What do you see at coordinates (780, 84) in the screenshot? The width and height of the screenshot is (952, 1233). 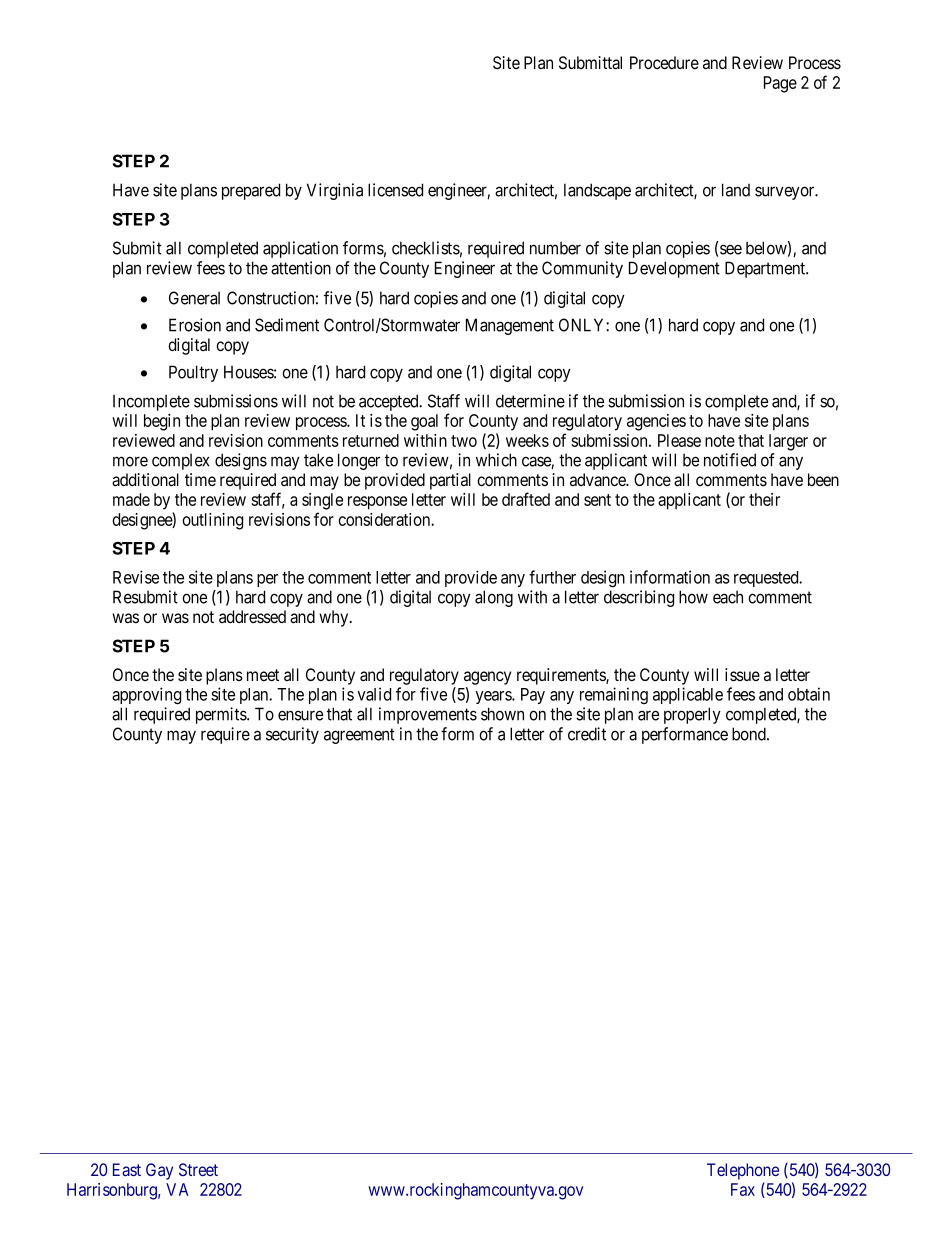 I see `Page` at bounding box center [780, 84].
